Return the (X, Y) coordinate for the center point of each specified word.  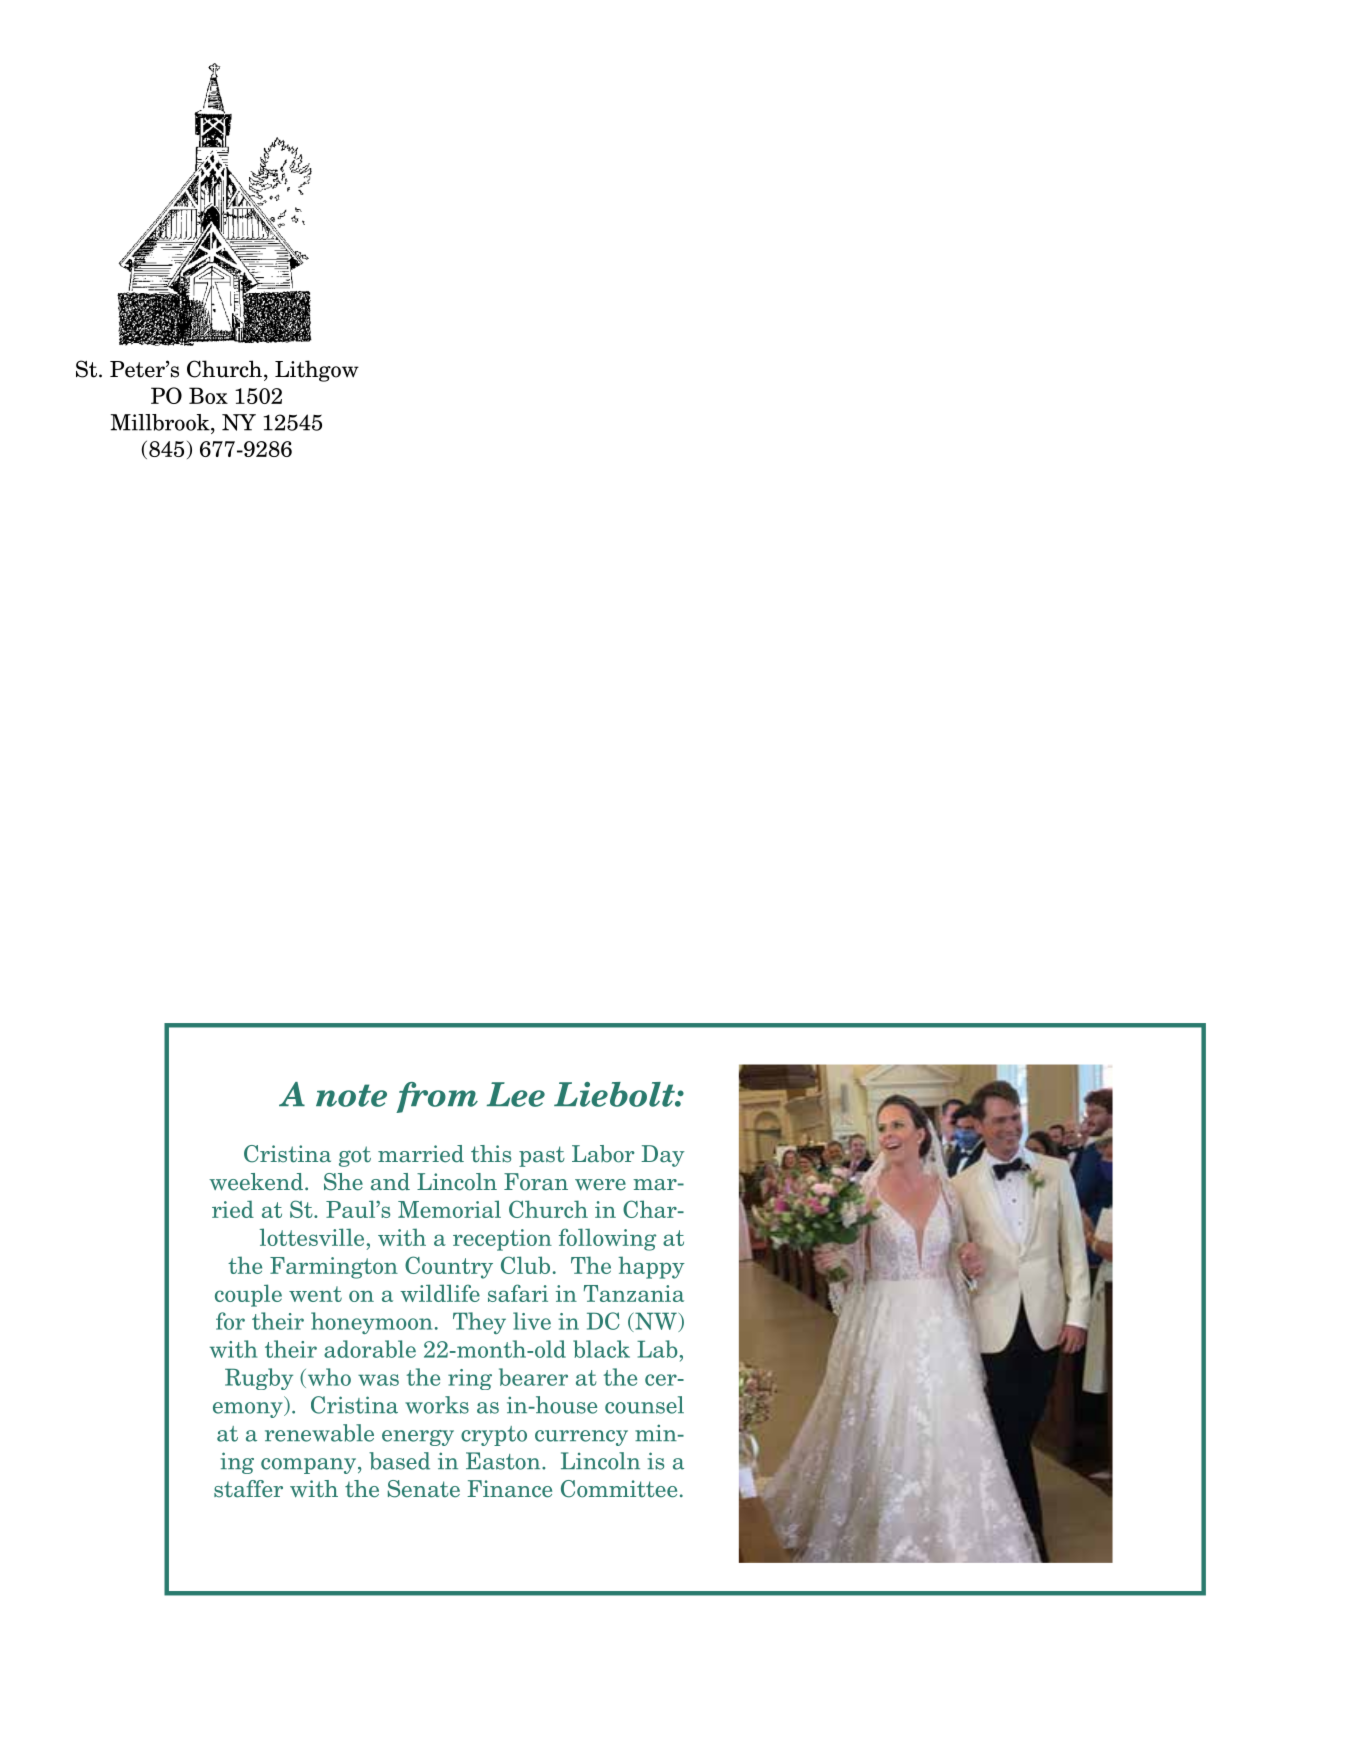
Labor (603, 1154)
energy (418, 1438)
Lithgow (317, 371)
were (600, 1185)
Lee (516, 1094)
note (351, 1095)
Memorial (449, 1209)
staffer (248, 1489)
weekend (256, 1182)
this (491, 1154)
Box (208, 395)
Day (662, 1156)
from (437, 1097)
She (343, 1182)
